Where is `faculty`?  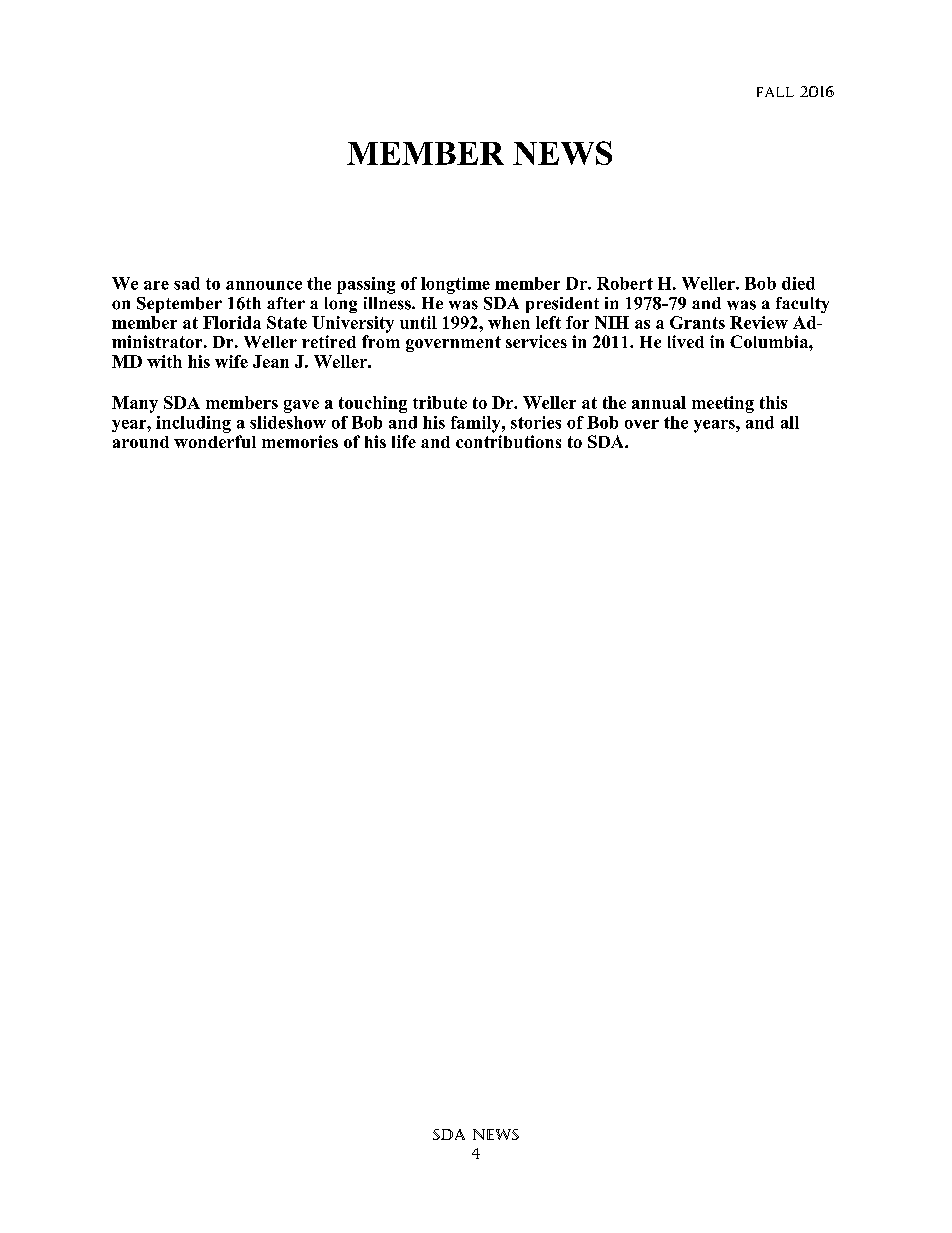 faculty is located at coordinates (802, 305).
